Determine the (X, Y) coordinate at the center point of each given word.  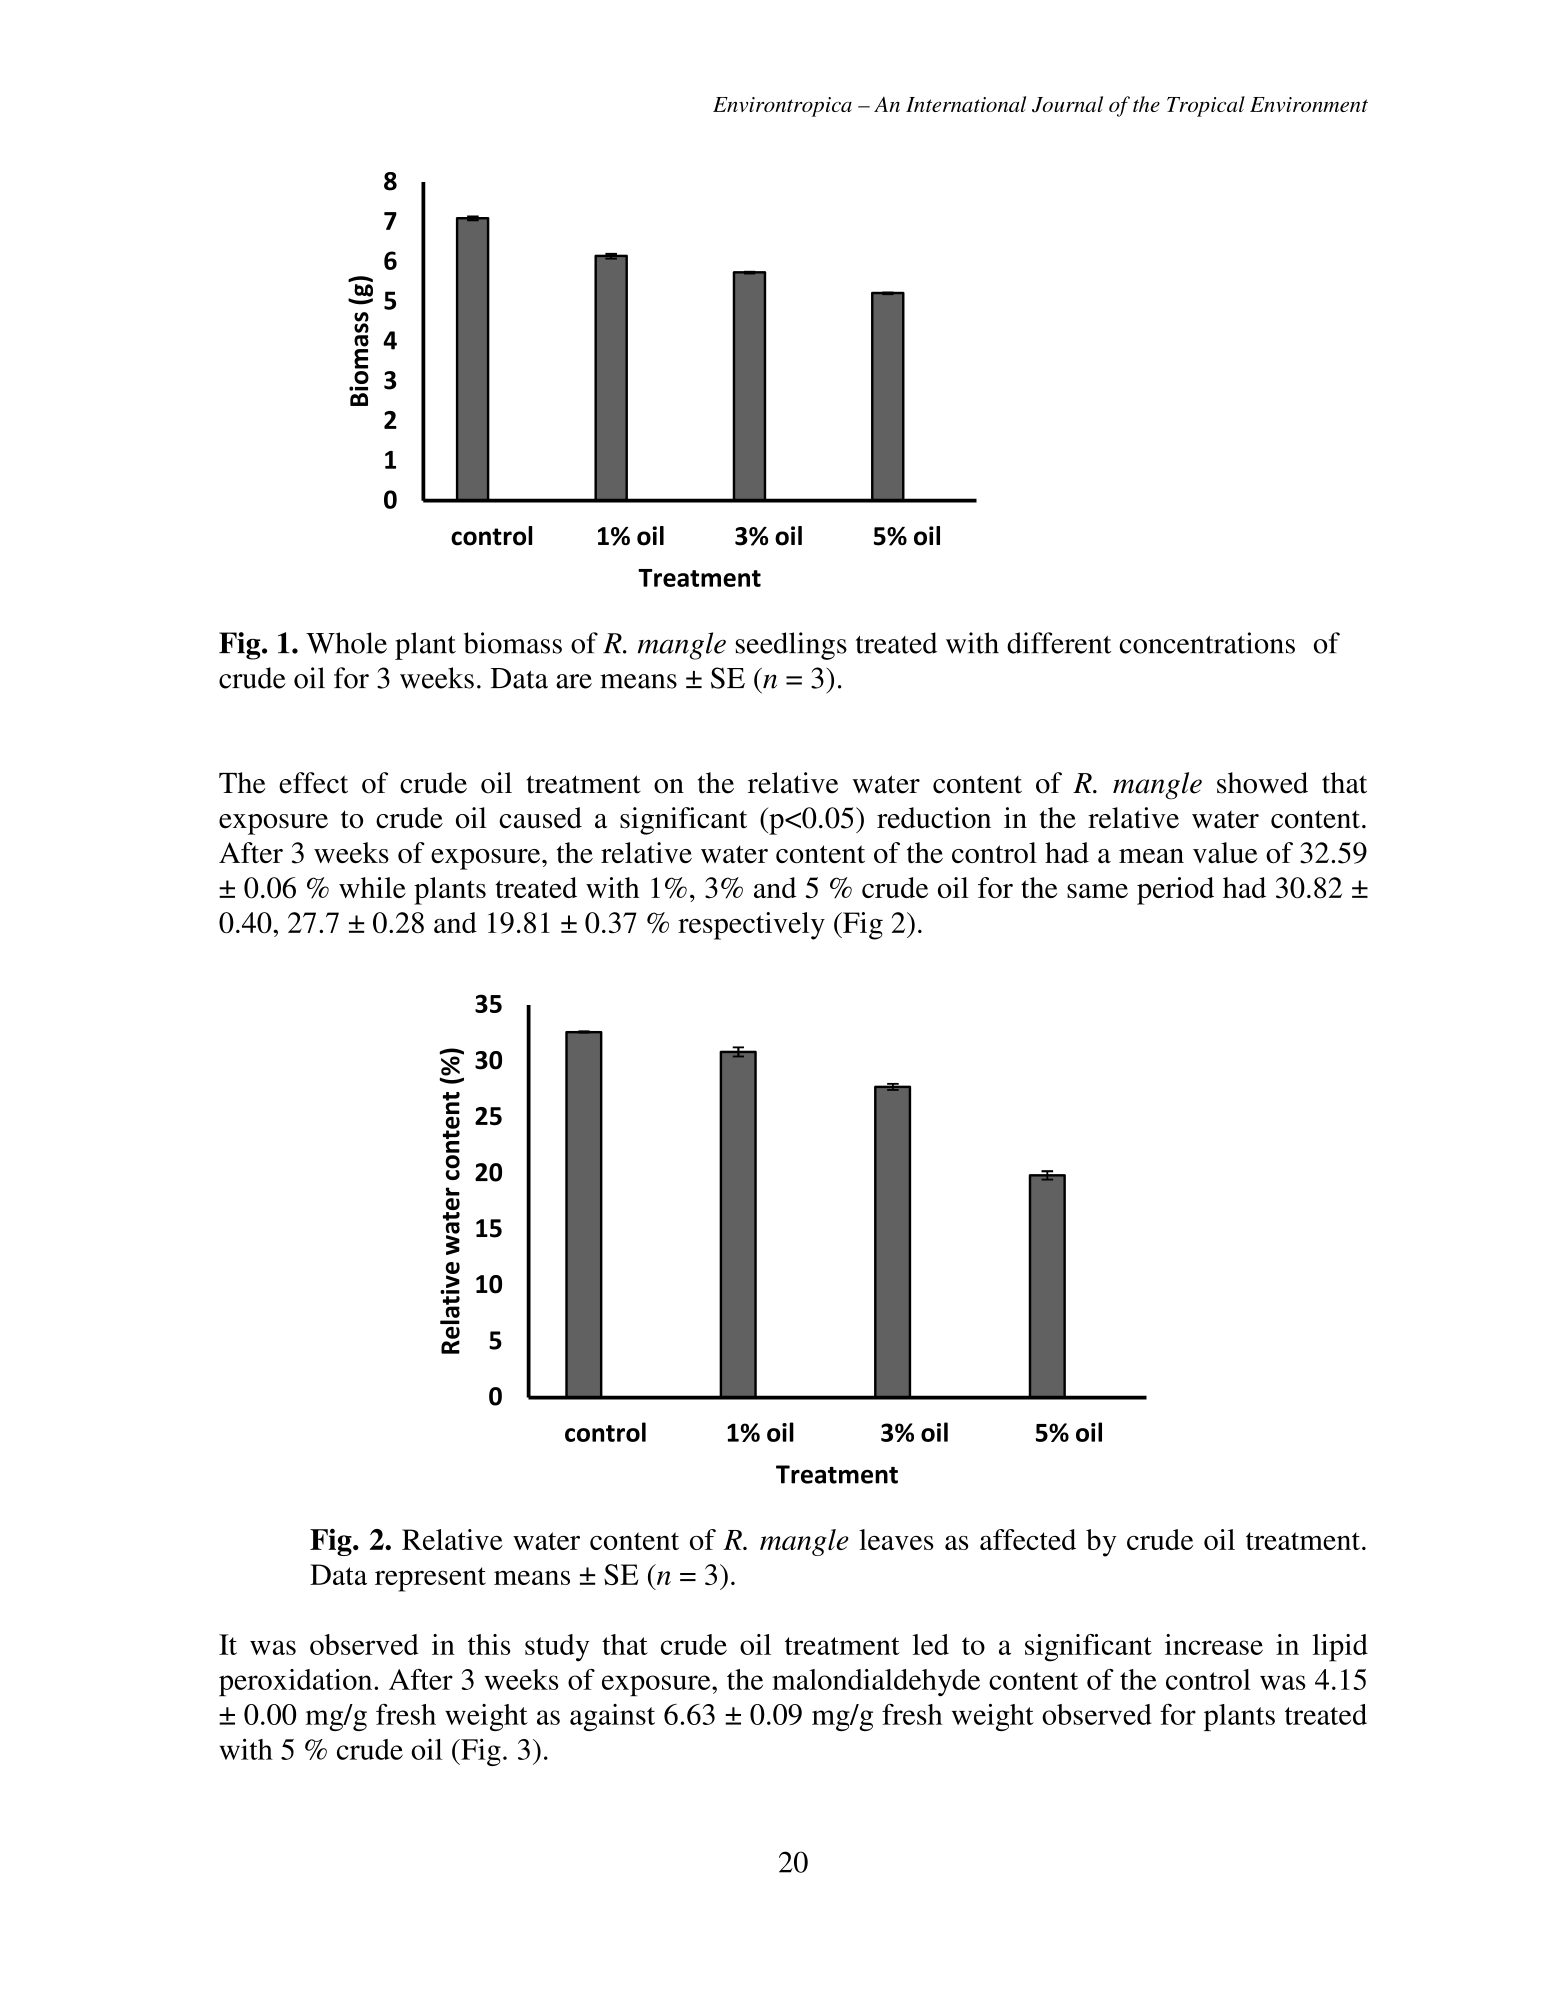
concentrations (1207, 643)
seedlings (791, 646)
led (931, 1644)
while (372, 887)
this (489, 1644)
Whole (346, 643)
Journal (1067, 104)
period (1175, 891)
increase (1214, 1644)
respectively (751, 926)
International (966, 104)
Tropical (1206, 106)
